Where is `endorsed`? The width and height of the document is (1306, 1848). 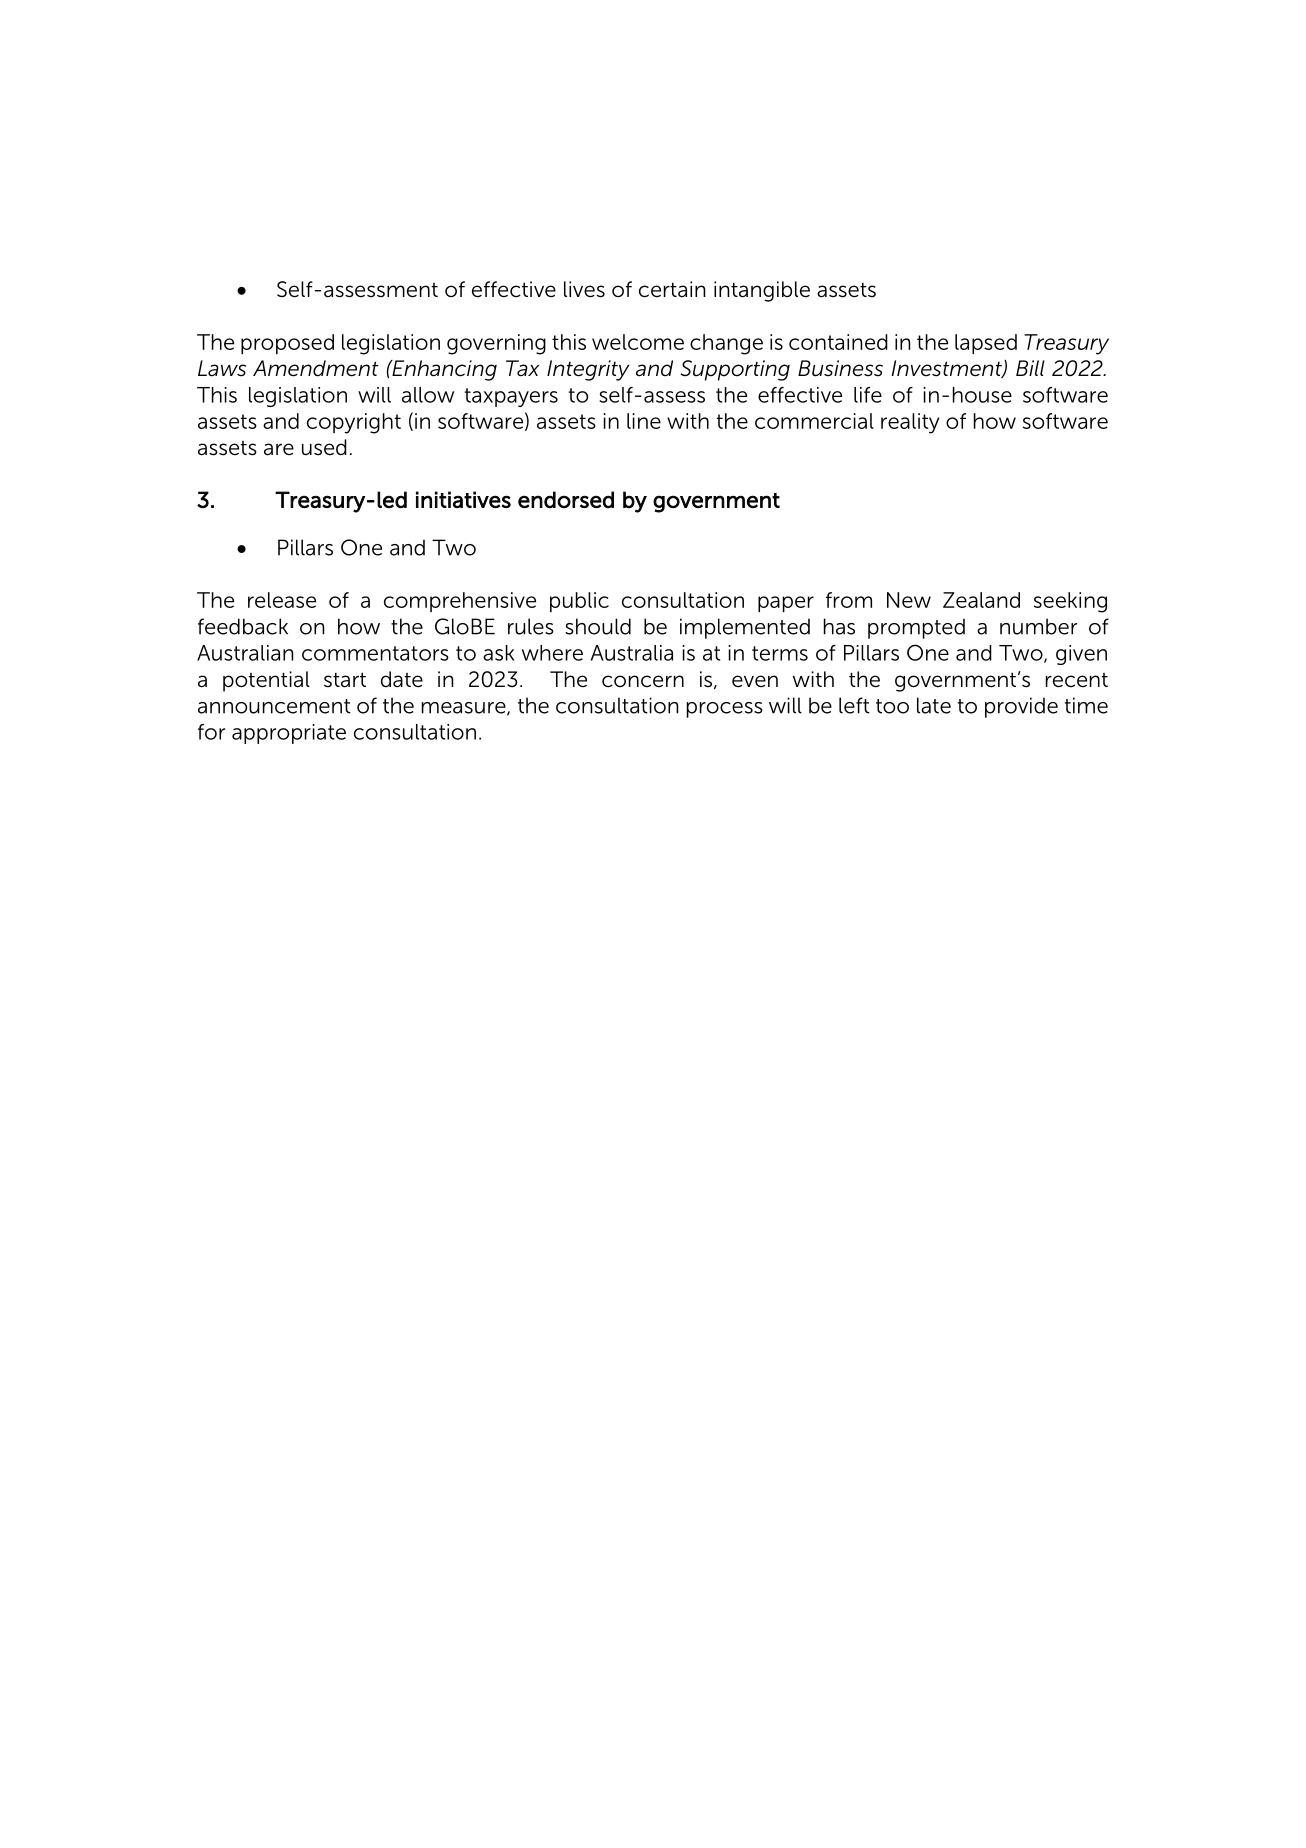
endorsed is located at coordinates (566, 499).
